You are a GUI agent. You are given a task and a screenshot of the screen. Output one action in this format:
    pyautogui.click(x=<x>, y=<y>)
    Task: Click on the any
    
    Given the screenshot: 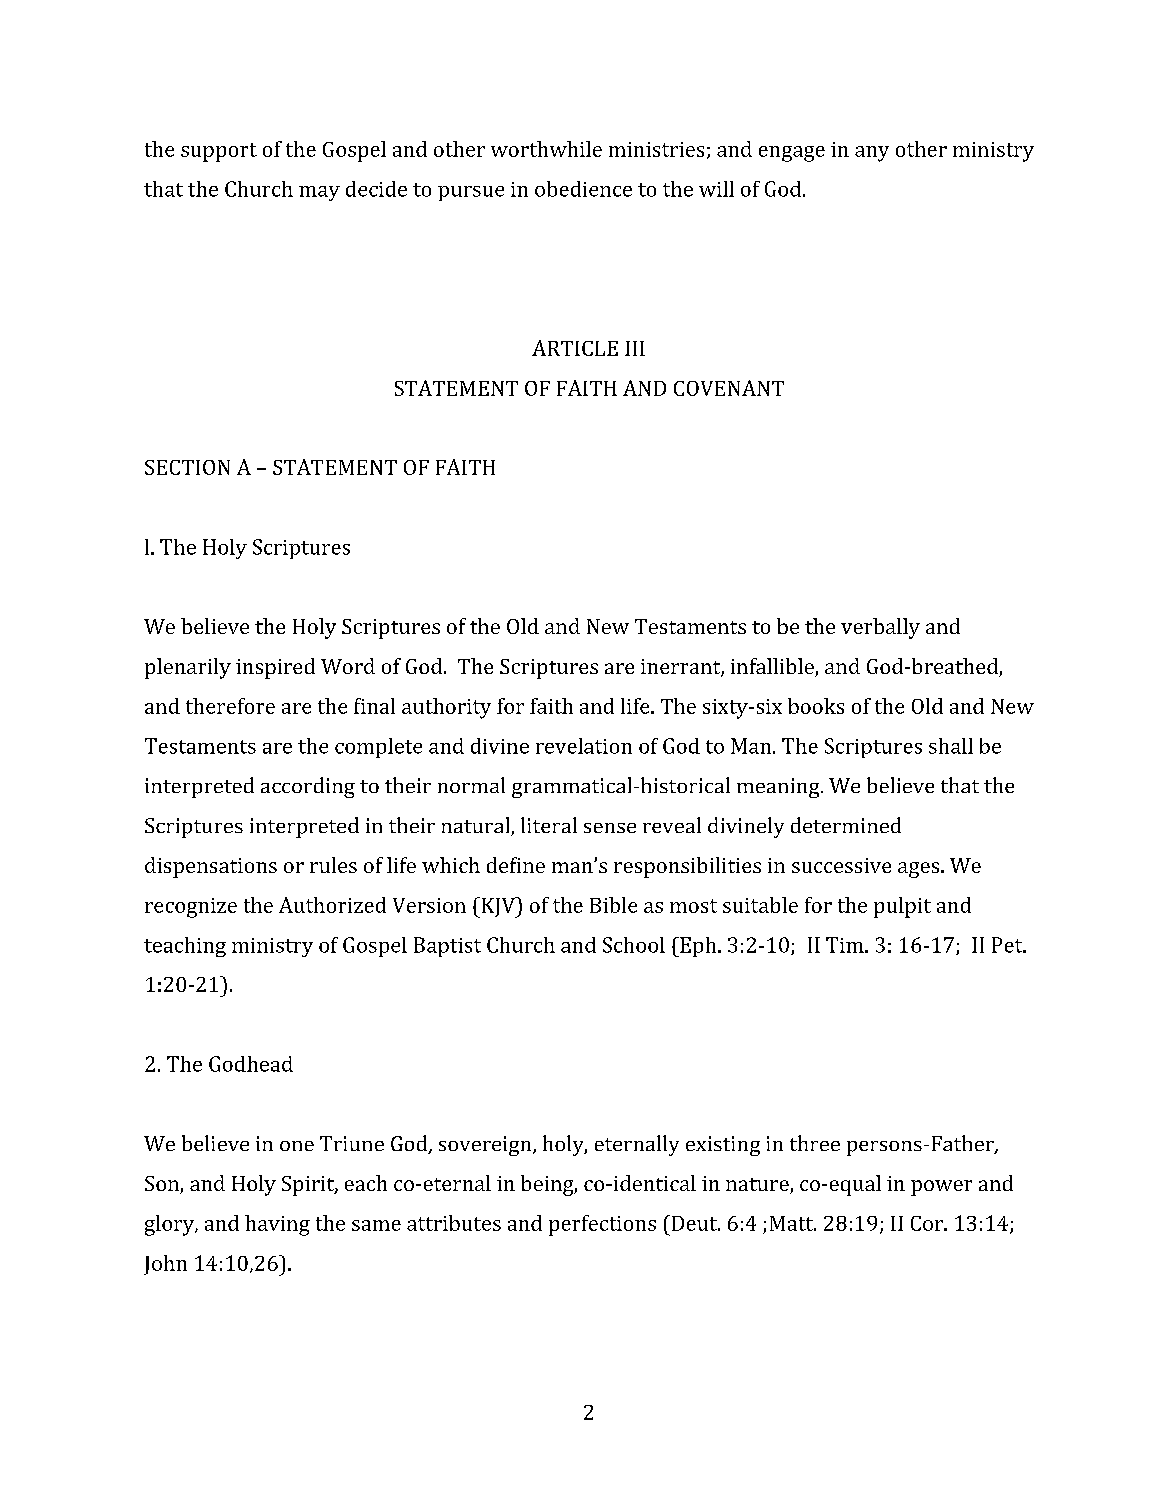 What is the action you would take?
    pyautogui.click(x=872, y=154)
